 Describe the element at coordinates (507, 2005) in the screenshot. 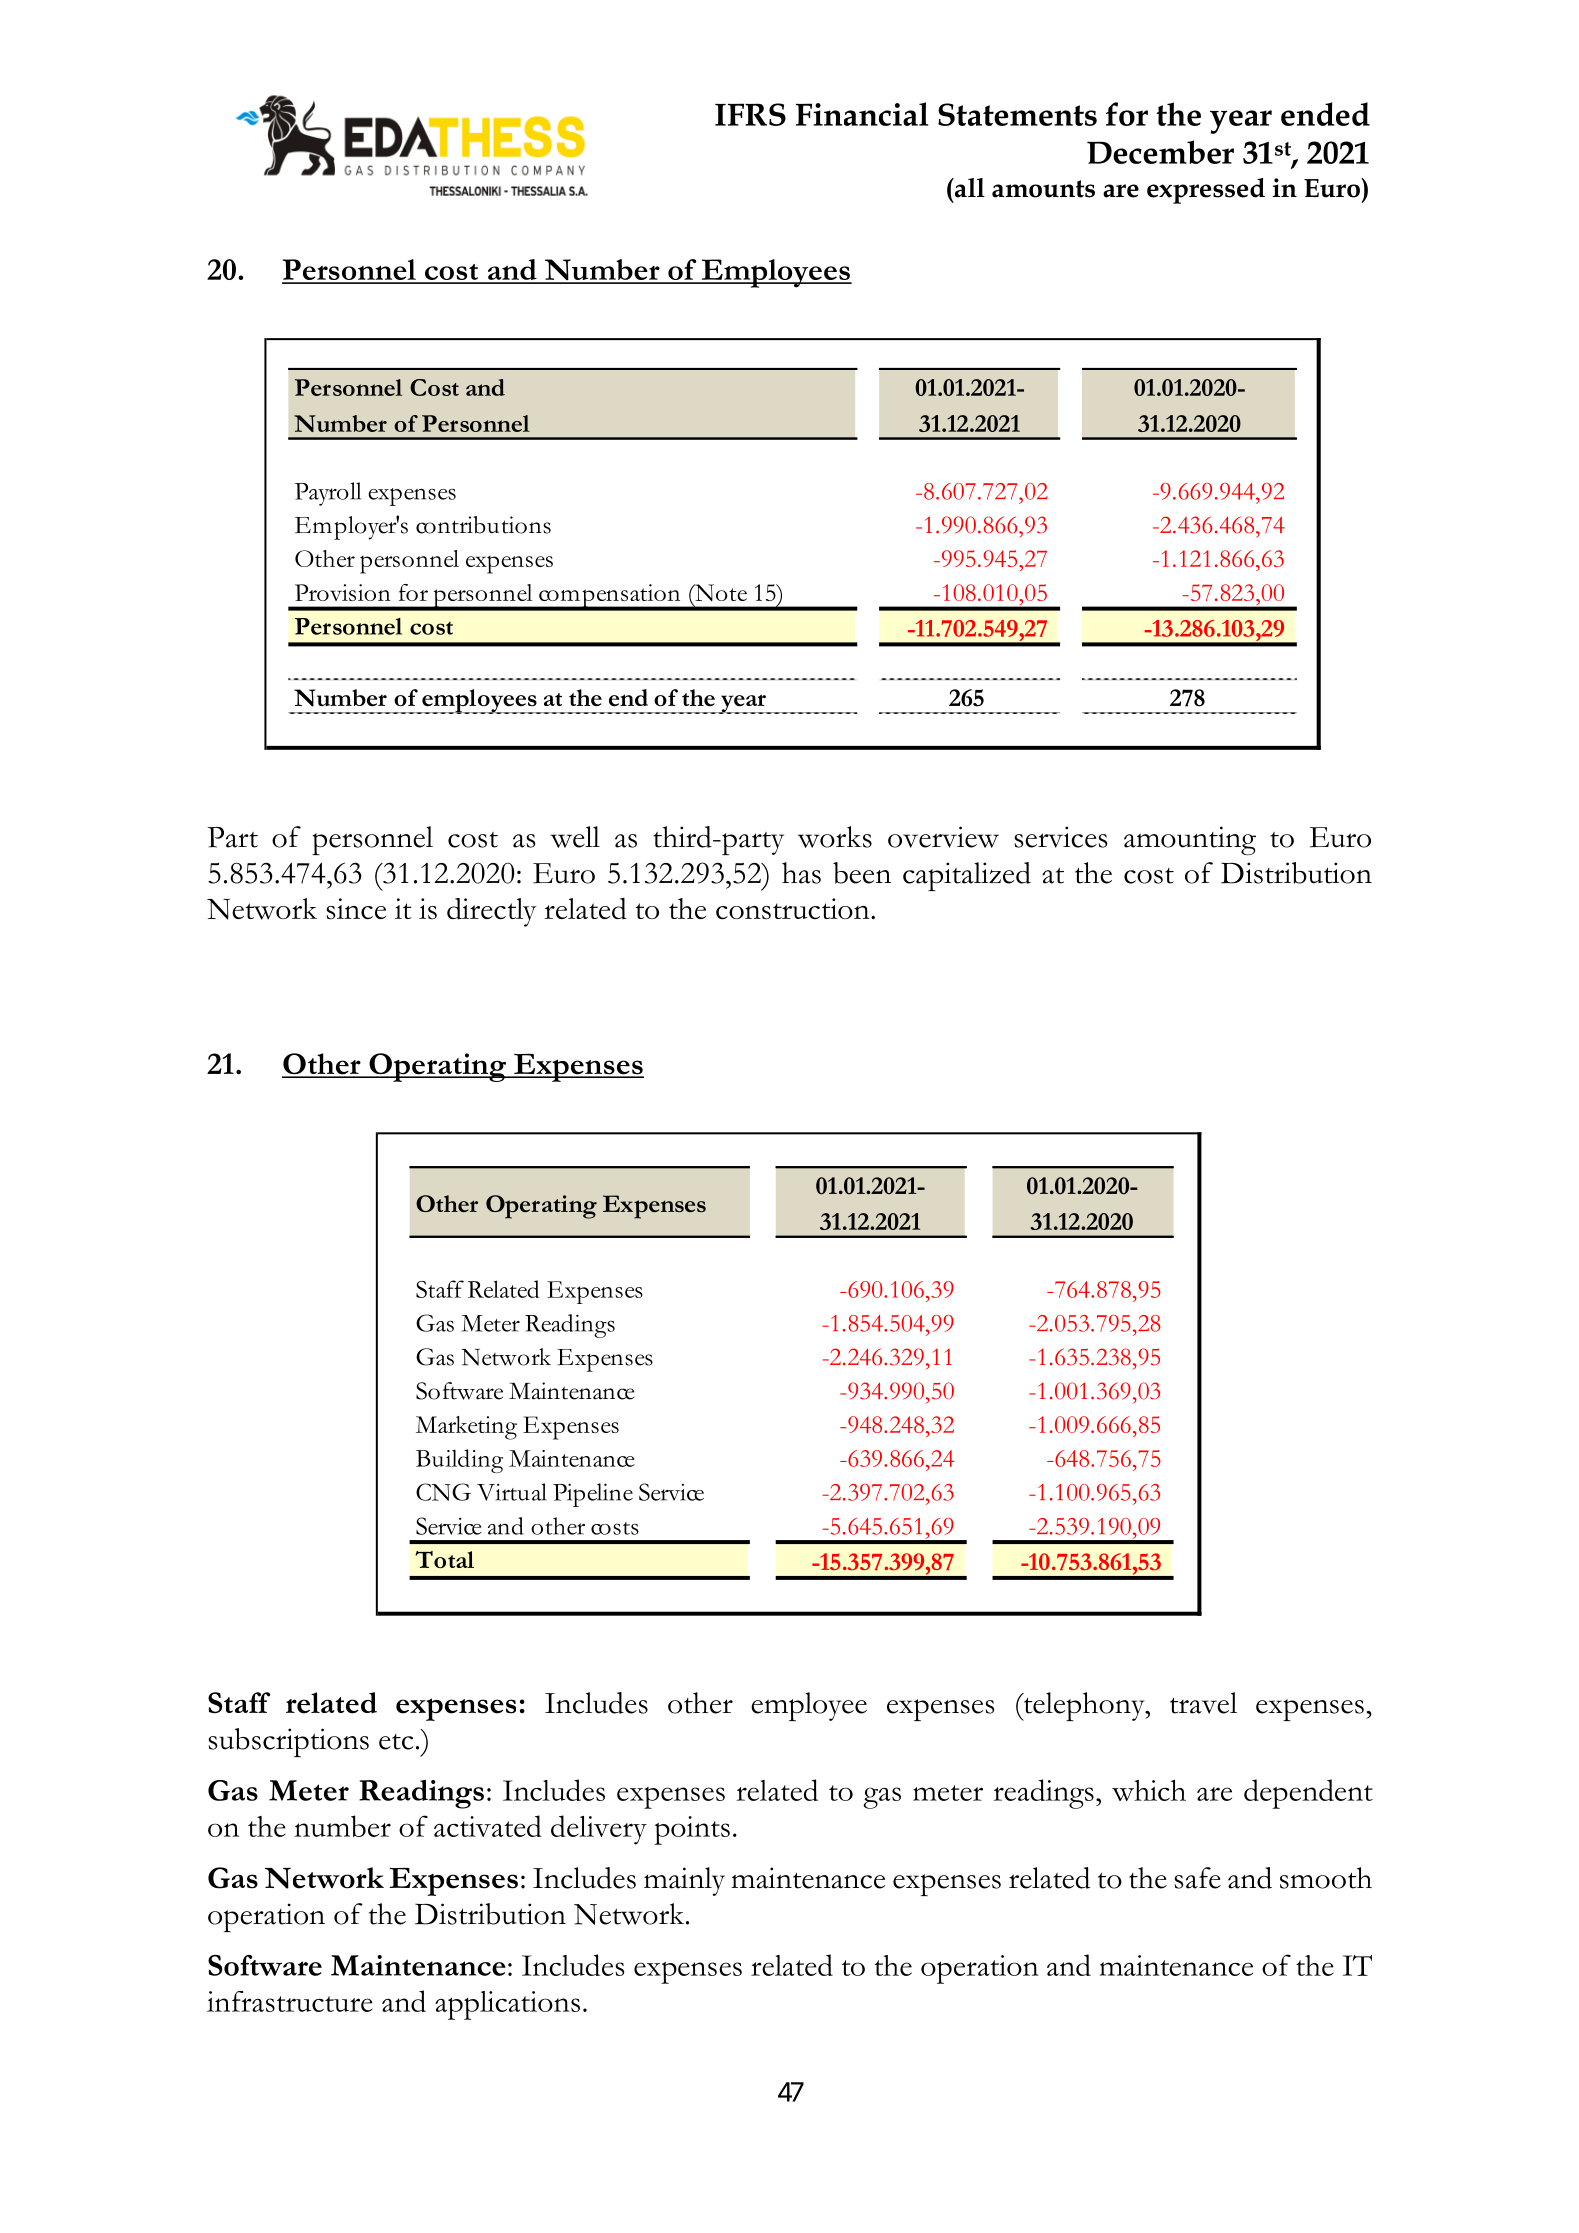

I see `applications` at that location.
